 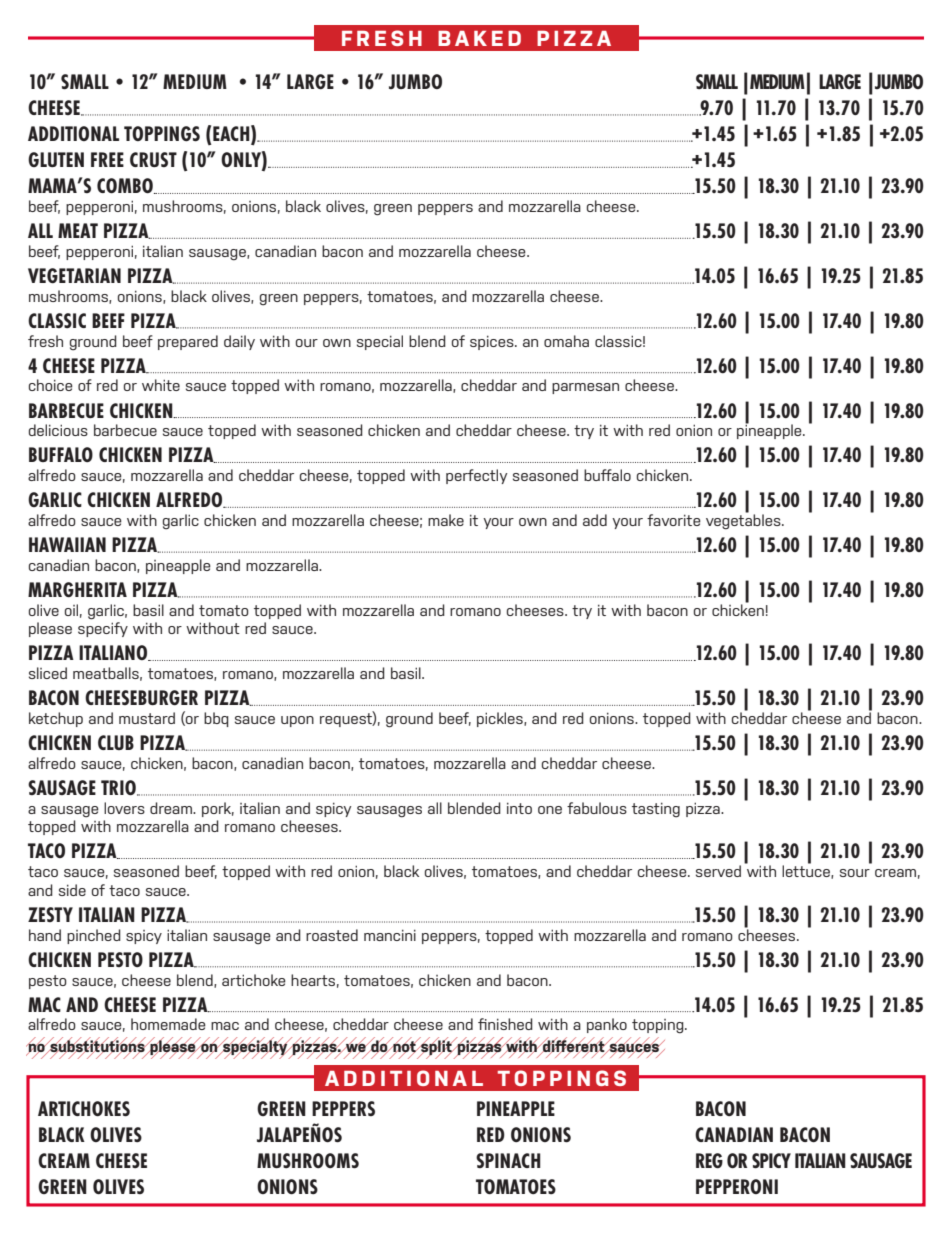 I want to click on vegetables, so click(x=744, y=521).
